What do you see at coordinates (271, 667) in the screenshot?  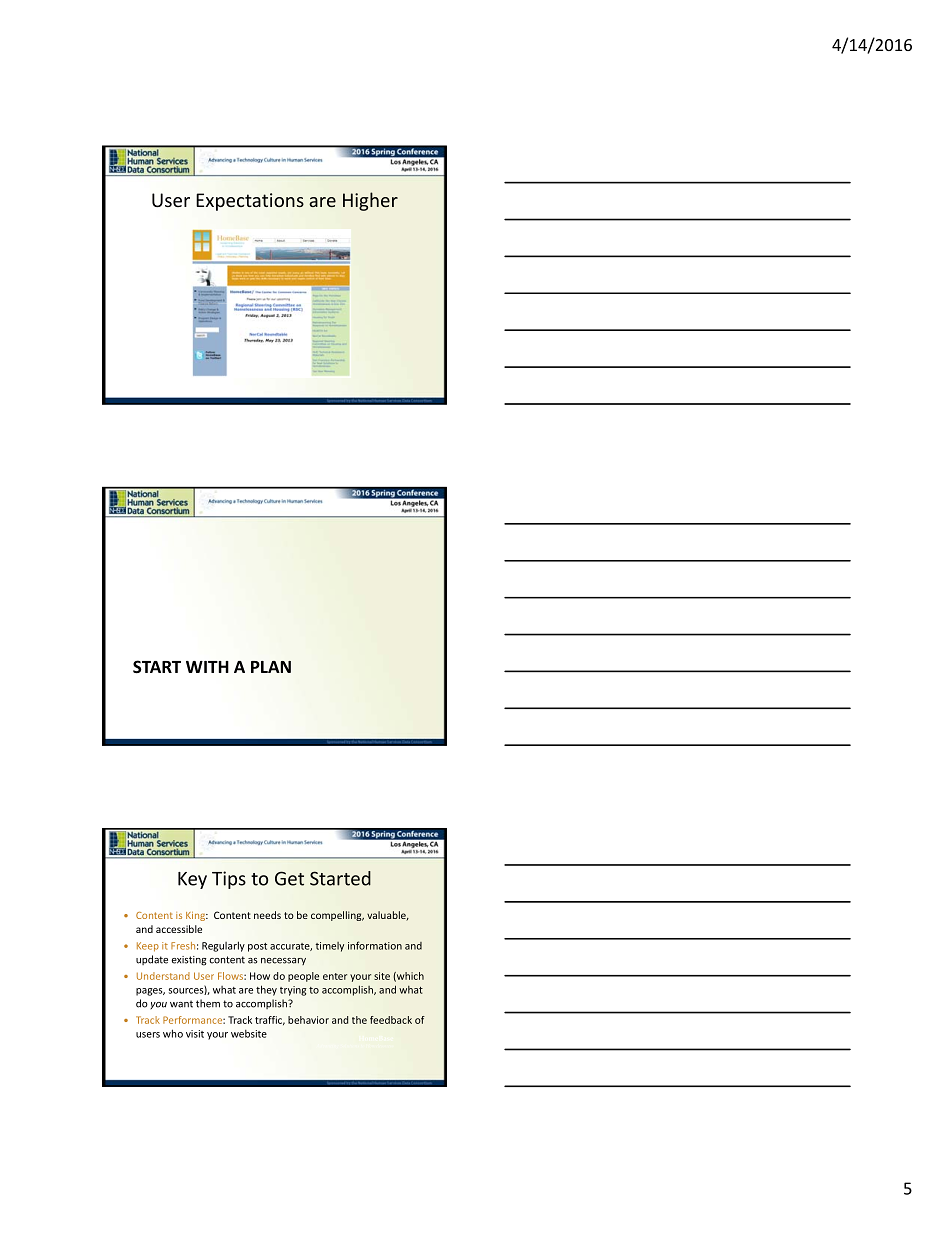 I see `PLAN` at bounding box center [271, 667].
